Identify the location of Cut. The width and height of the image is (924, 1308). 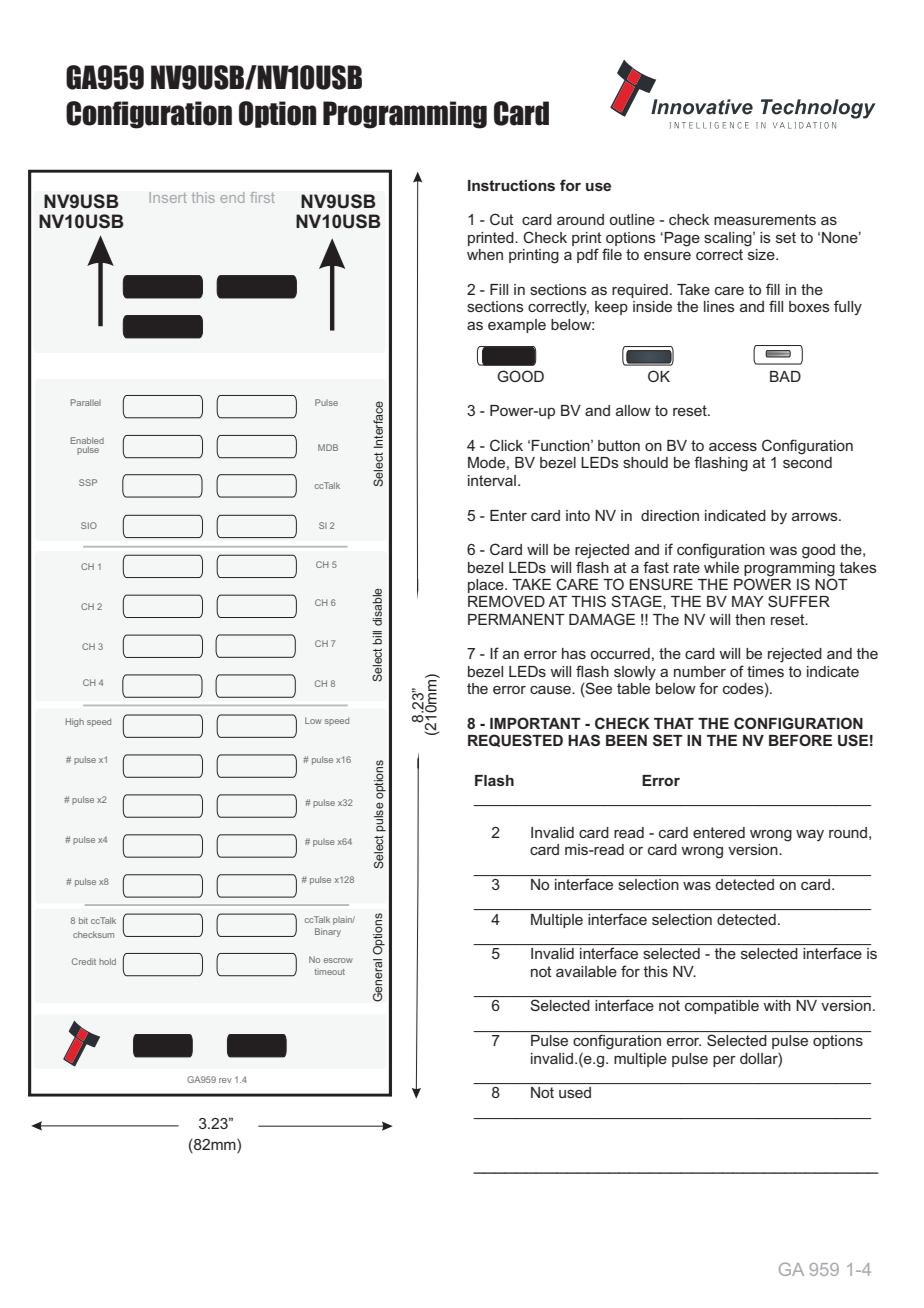
(502, 219).
